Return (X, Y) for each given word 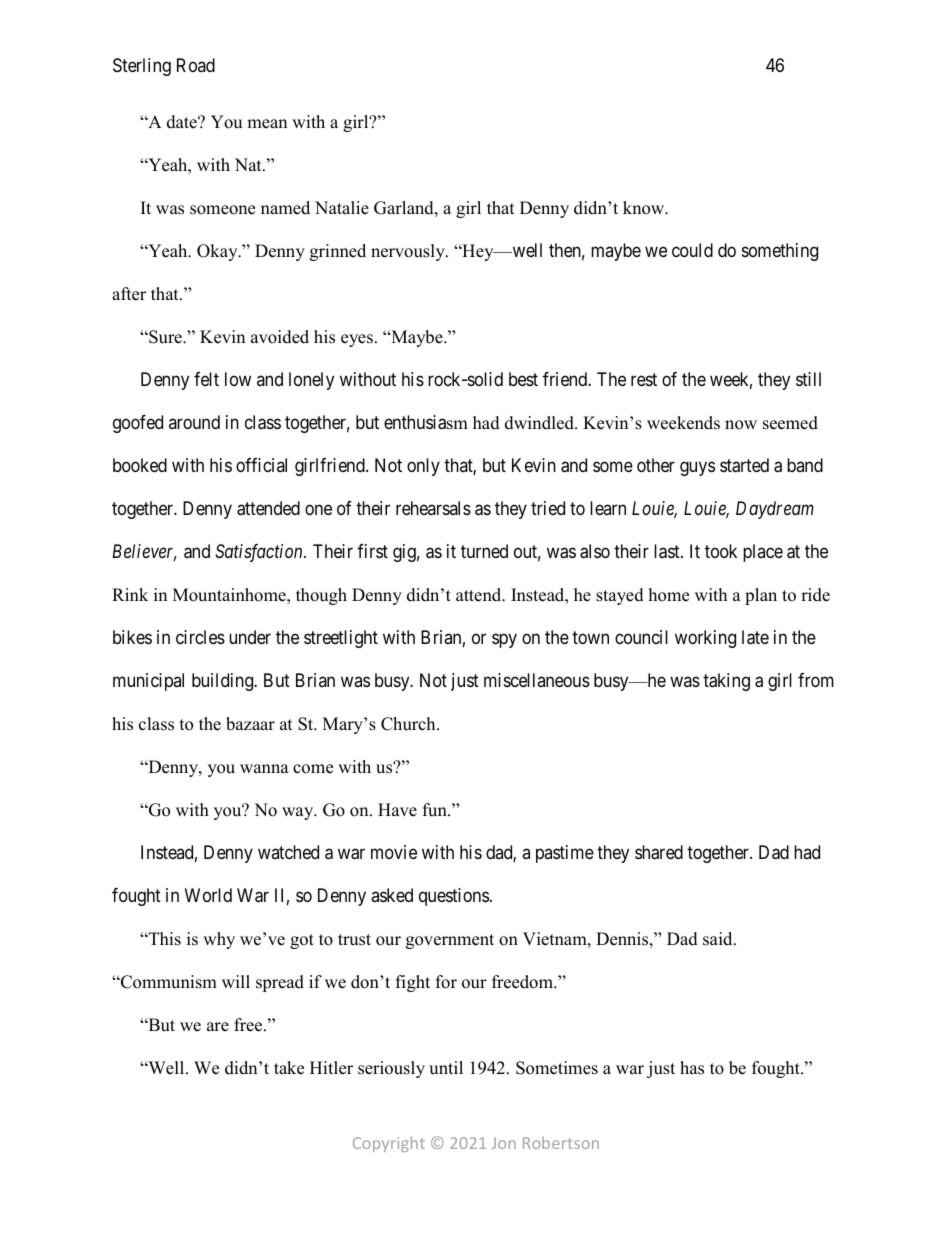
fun (436, 810)
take (289, 1068)
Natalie (342, 208)
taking (726, 682)
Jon (504, 1143)
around (194, 422)
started (744, 465)
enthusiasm (426, 422)
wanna (264, 768)
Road (196, 65)
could (692, 250)
